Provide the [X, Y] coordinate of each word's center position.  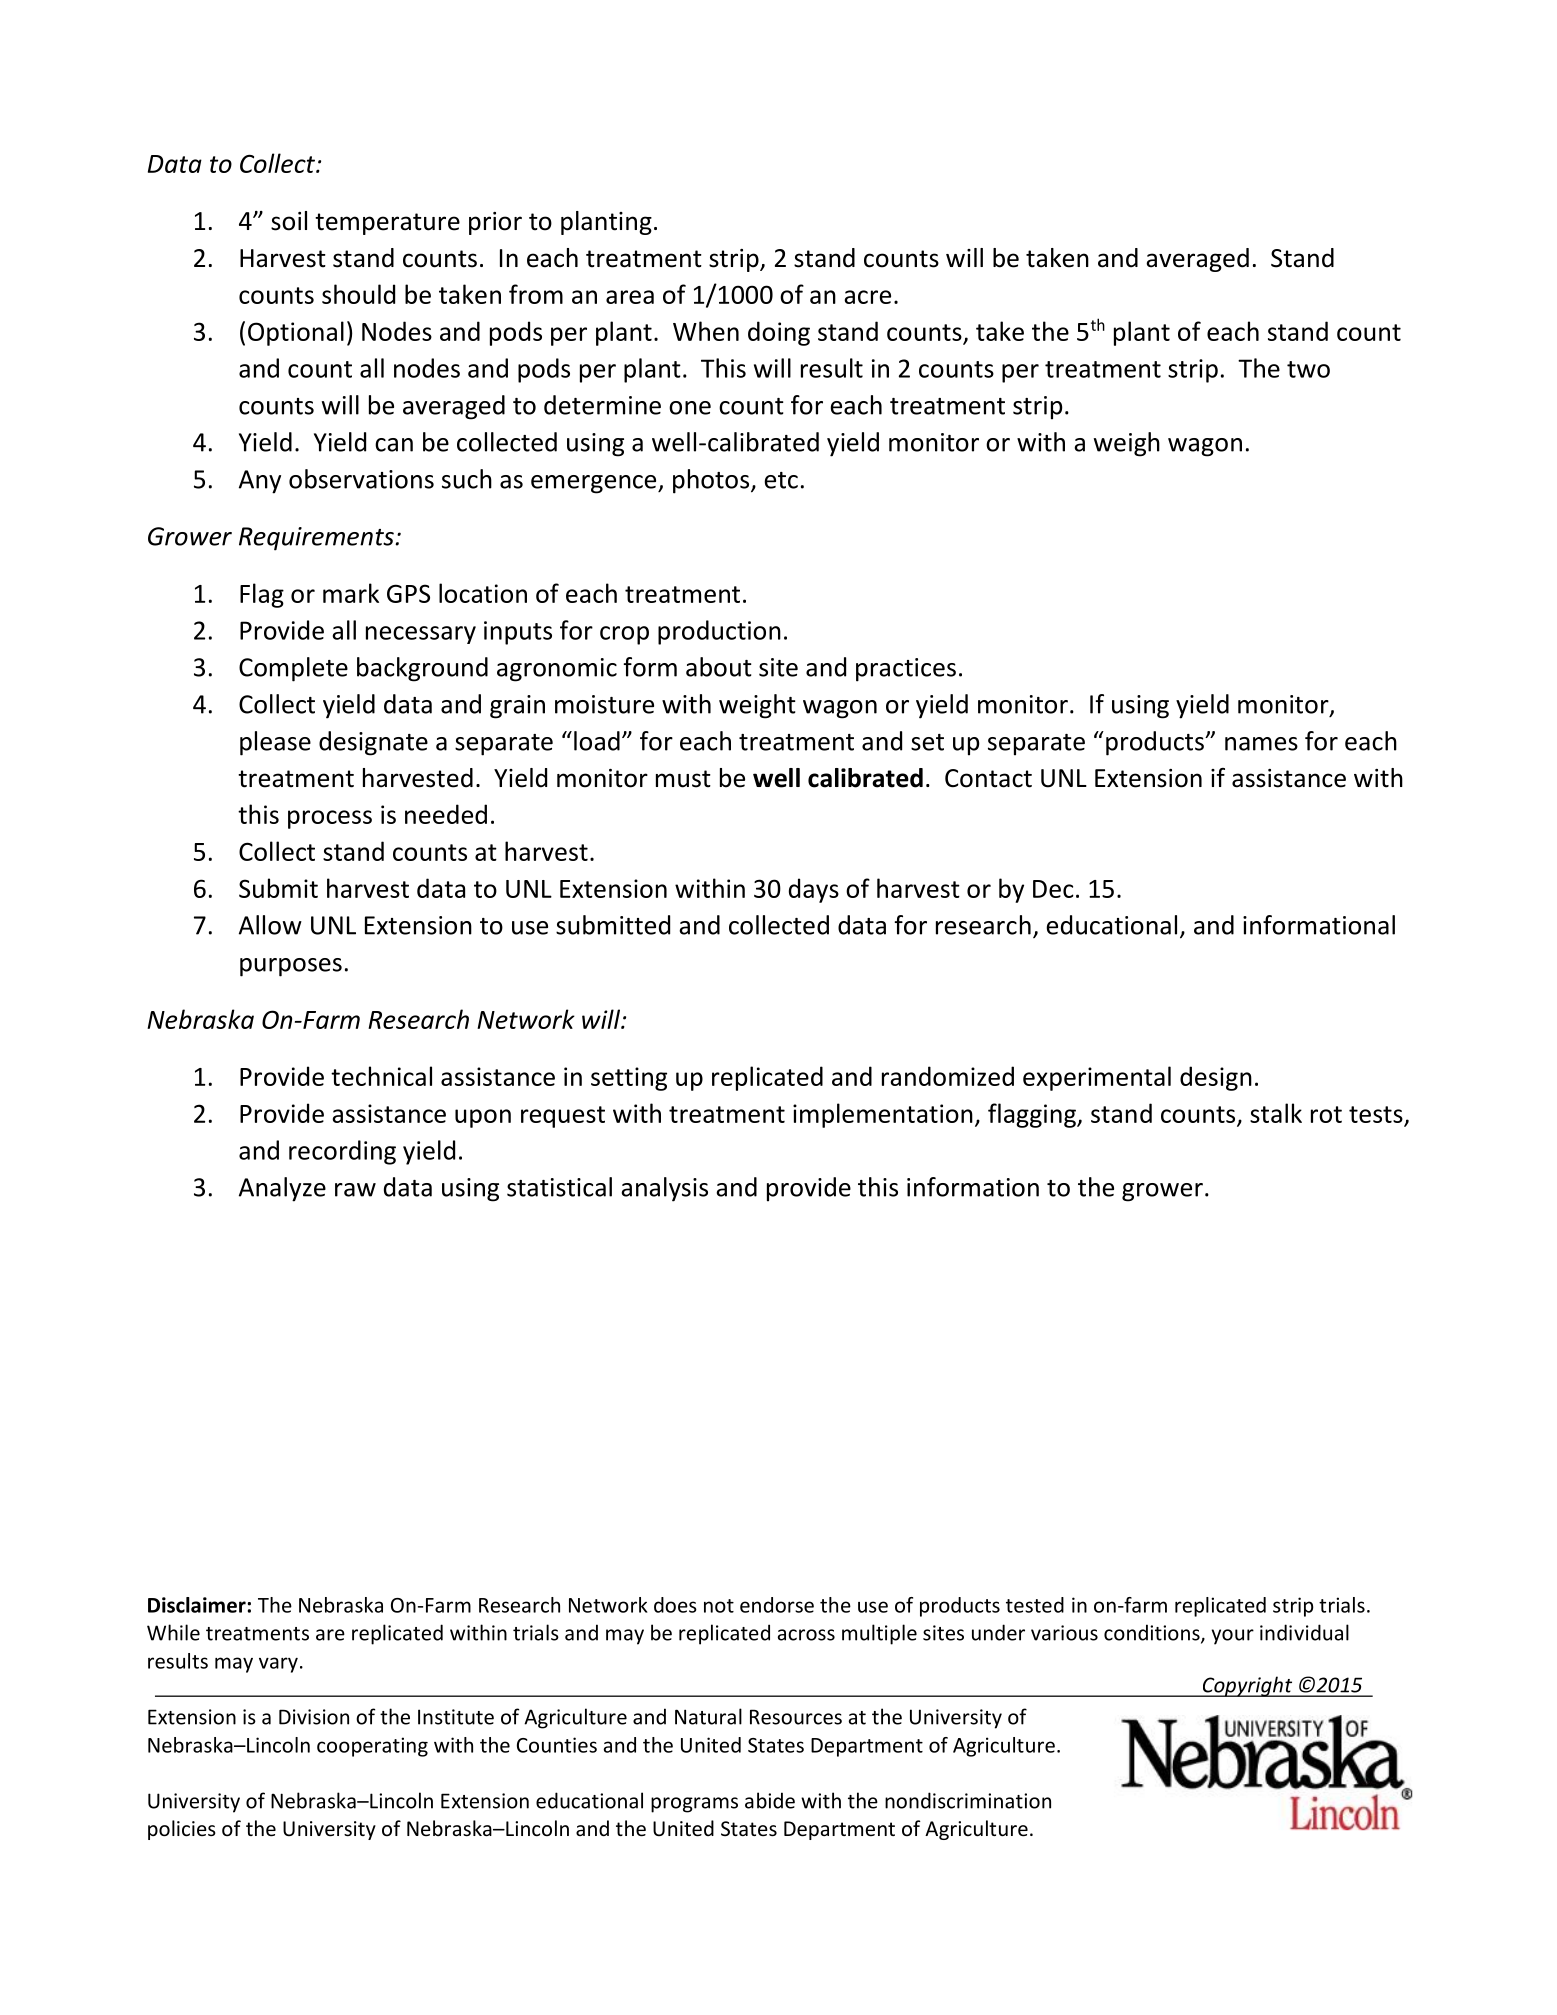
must [683, 779]
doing [779, 333]
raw [355, 1190]
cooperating [372, 1747]
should [358, 294]
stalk [1276, 1113]
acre [867, 297]
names [1261, 744]
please [275, 743]
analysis [664, 1189]
